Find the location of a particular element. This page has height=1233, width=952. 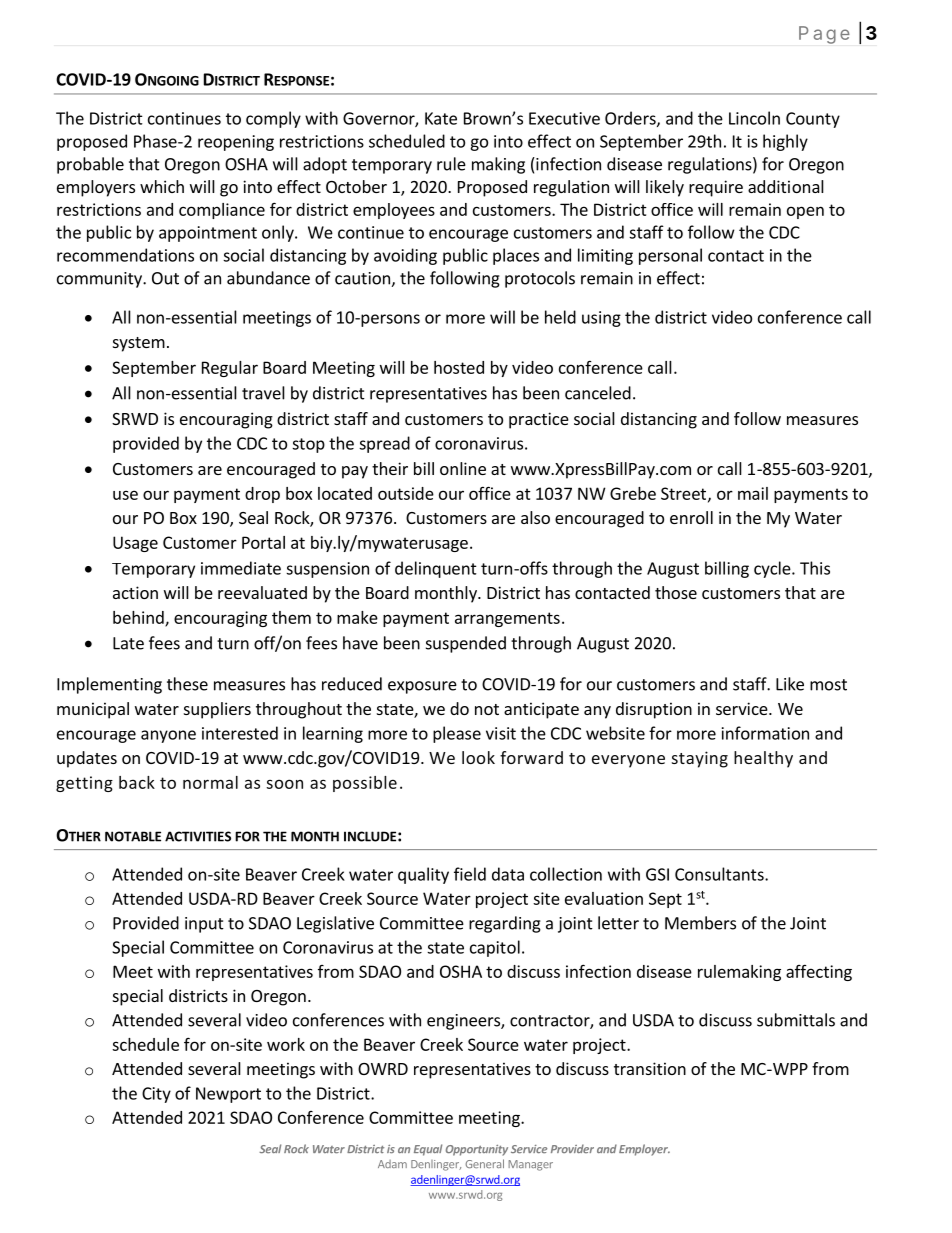

those is located at coordinates (676, 592).
